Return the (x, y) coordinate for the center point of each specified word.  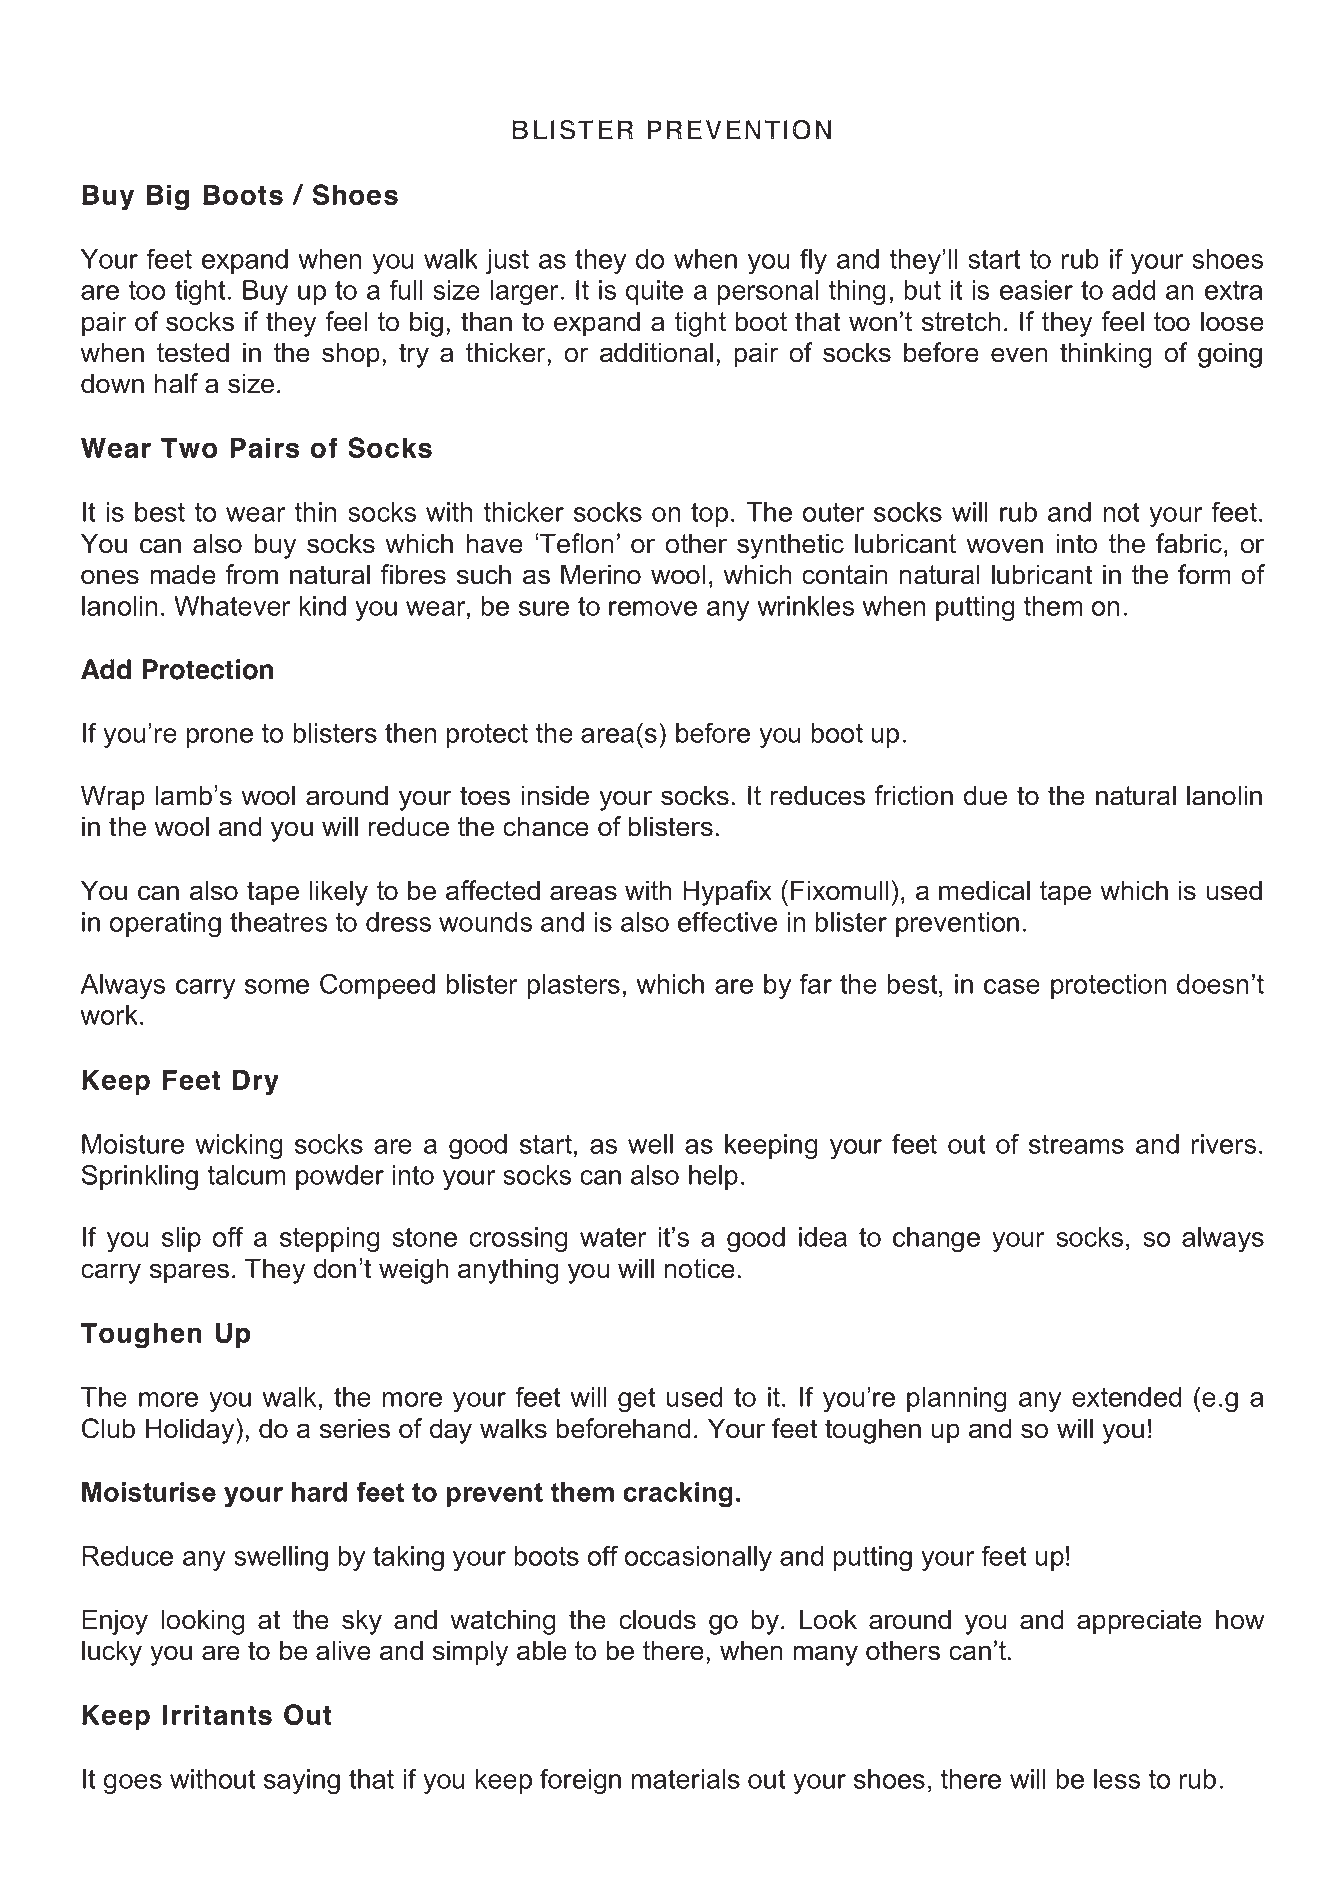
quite (654, 292)
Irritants (217, 1715)
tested (193, 352)
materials (685, 1779)
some (277, 986)
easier (1036, 290)
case (1012, 986)
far (815, 983)
